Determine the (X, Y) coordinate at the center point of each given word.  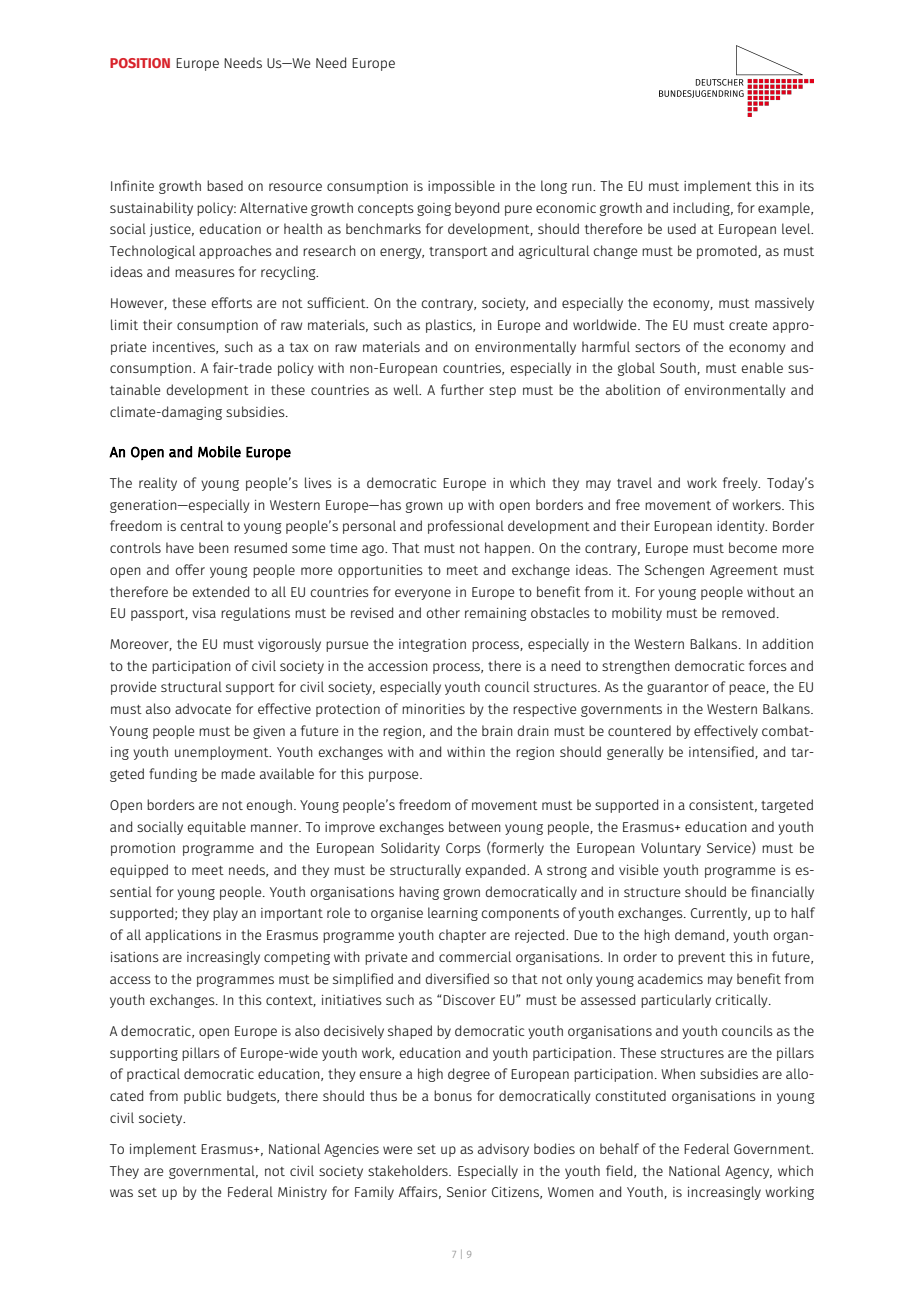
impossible (461, 187)
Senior (467, 1192)
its (807, 186)
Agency (748, 1172)
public (202, 1097)
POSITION (140, 63)
